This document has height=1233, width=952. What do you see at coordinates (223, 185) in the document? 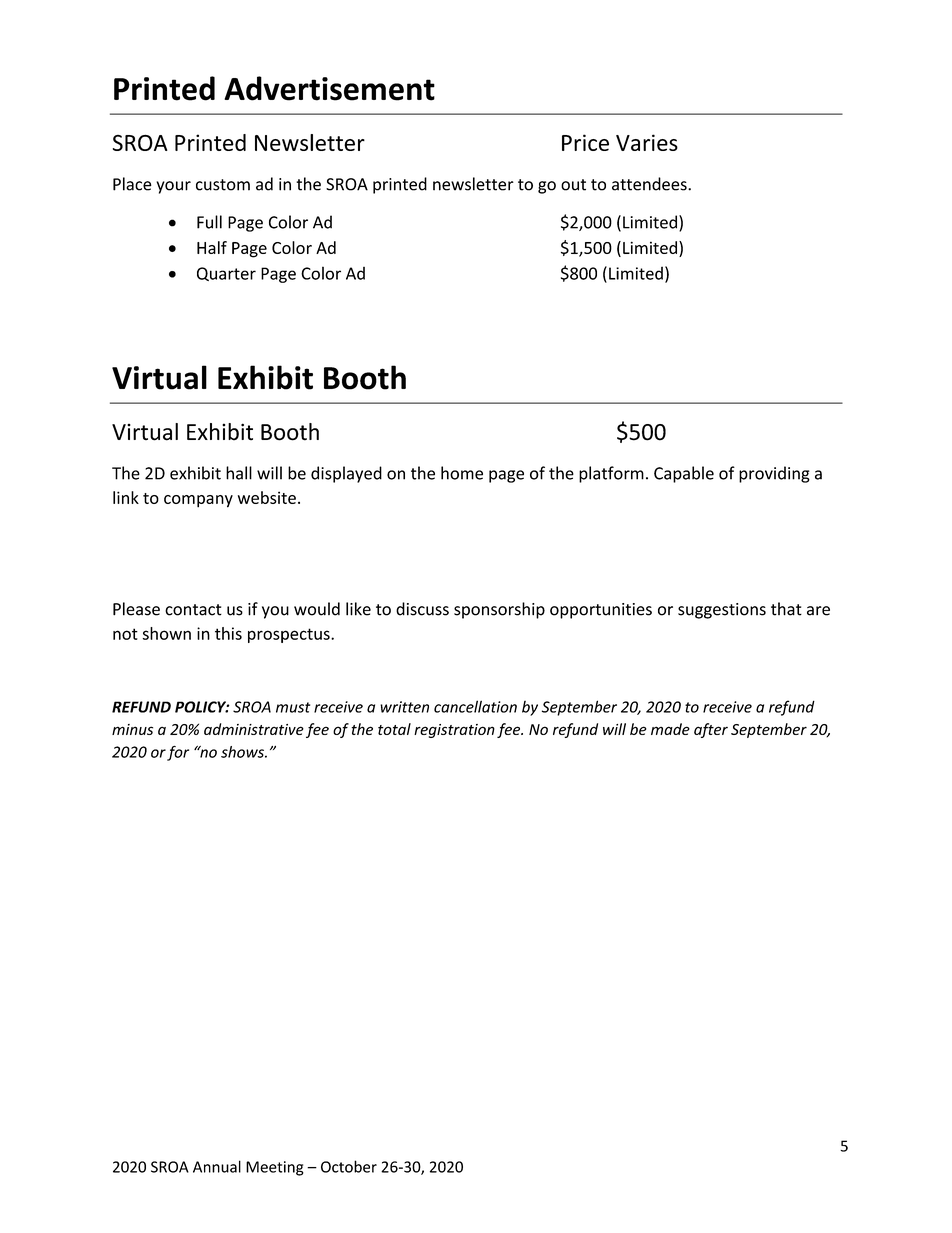
I see `custom` at bounding box center [223, 185].
